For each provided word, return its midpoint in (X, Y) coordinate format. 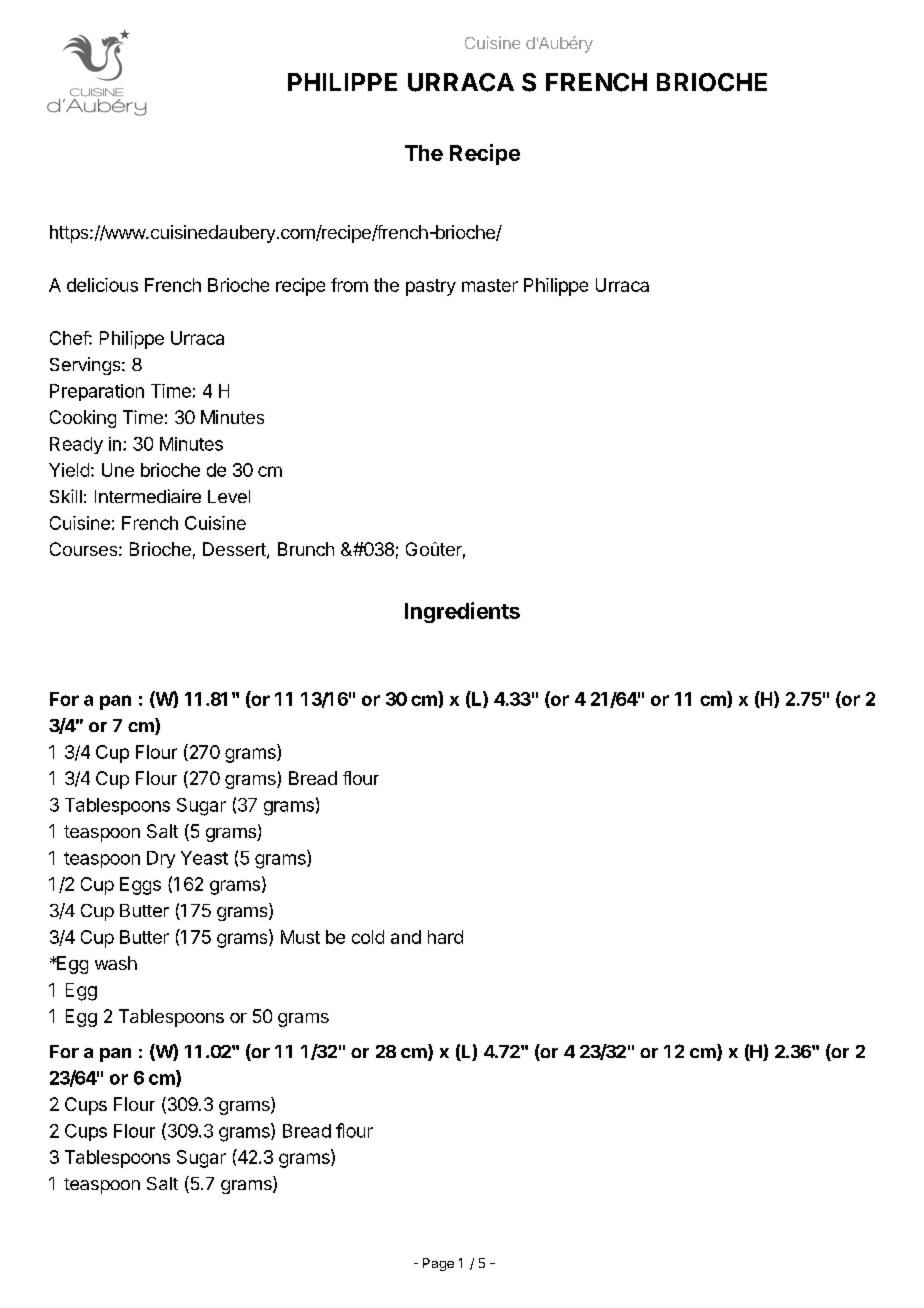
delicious (102, 285)
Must (300, 937)
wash (116, 963)
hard (445, 937)
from (349, 285)
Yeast (204, 858)
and (406, 937)
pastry (431, 287)
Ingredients (462, 612)
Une (118, 470)
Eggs (140, 886)
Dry (161, 859)
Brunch (306, 549)
